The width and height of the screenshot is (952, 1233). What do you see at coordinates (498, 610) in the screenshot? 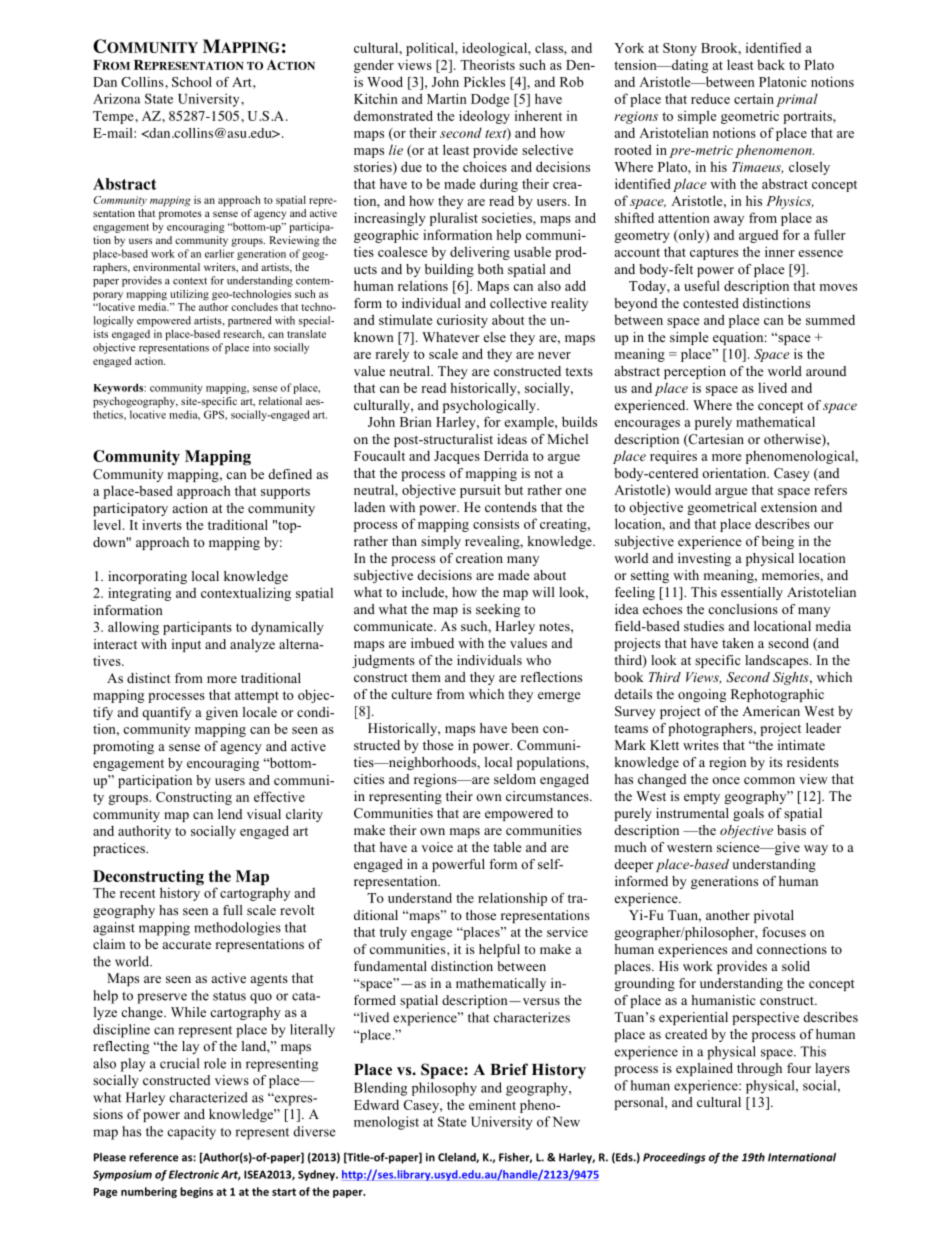
I see `seeking` at bounding box center [498, 610].
